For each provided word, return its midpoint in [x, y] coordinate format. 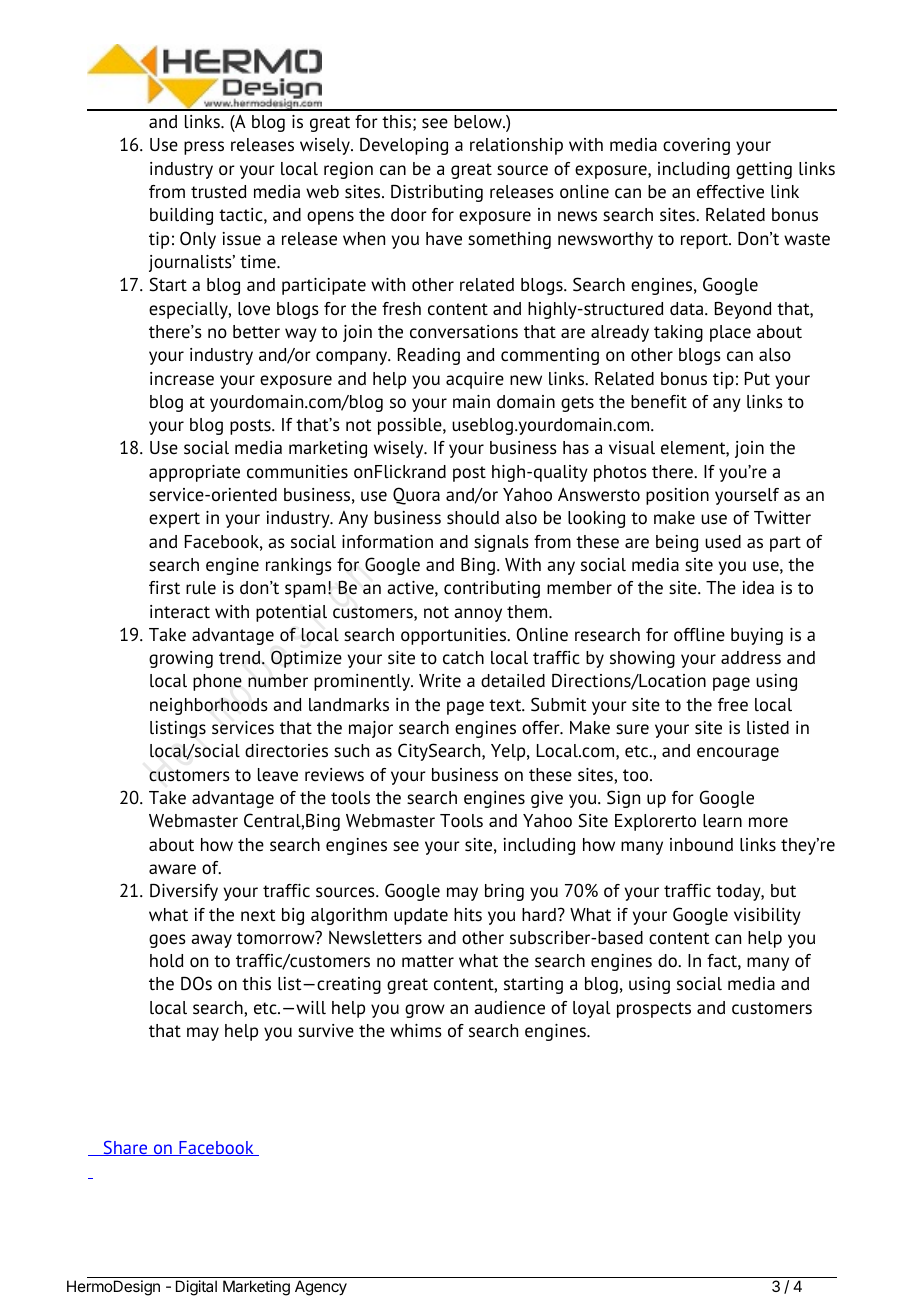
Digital [196, 1288]
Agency [321, 1288]
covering [696, 146]
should [473, 518]
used [723, 542]
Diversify [184, 892]
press [204, 148]
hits [468, 915]
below [479, 122]
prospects [654, 1010]
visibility [767, 916]
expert [174, 520]
